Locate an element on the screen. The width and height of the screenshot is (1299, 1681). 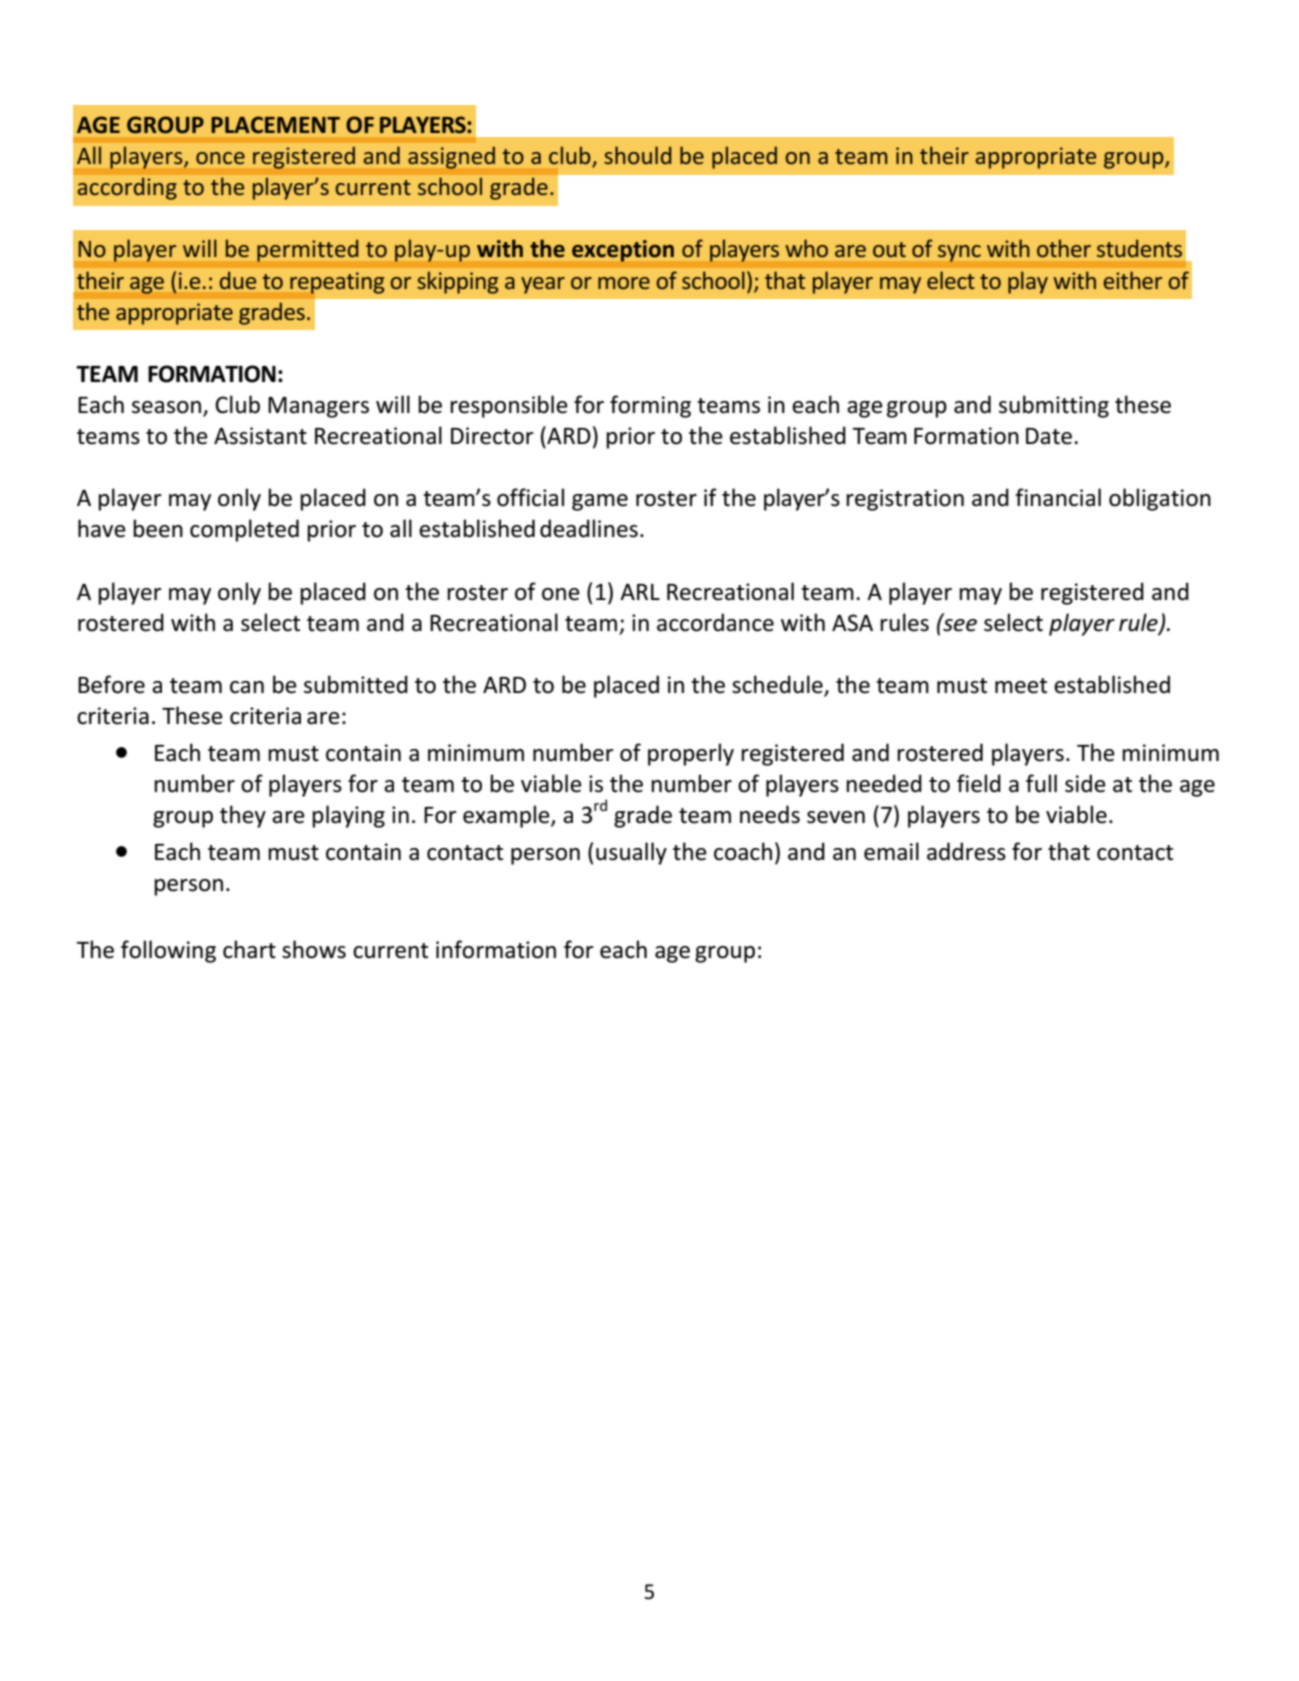
meet is located at coordinates (1021, 686).
